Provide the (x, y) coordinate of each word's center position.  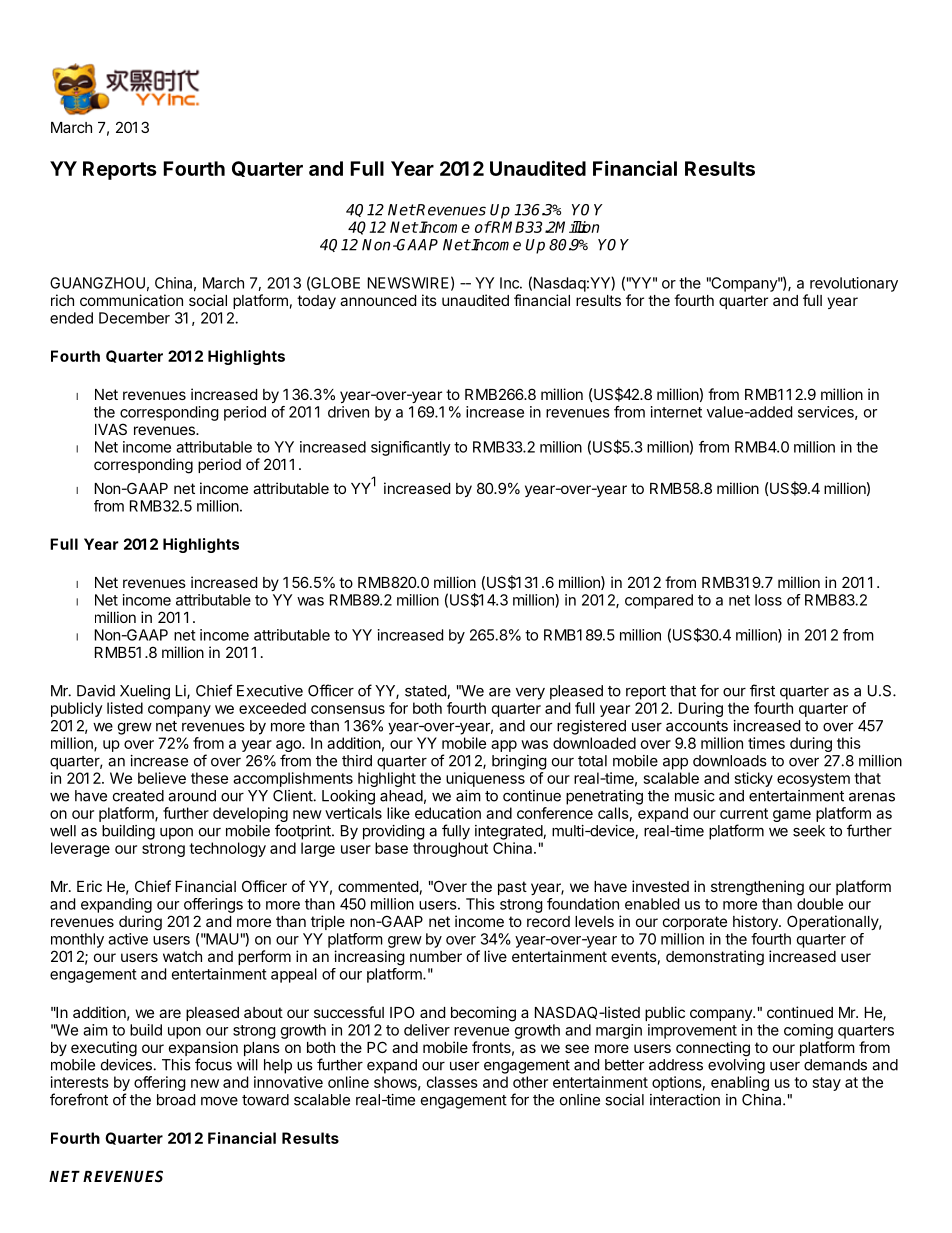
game (792, 816)
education (448, 813)
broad (176, 1100)
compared (659, 601)
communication (131, 300)
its (429, 300)
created (138, 796)
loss (768, 600)
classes (452, 1082)
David (96, 691)
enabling (740, 1083)
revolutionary (854, 284)
